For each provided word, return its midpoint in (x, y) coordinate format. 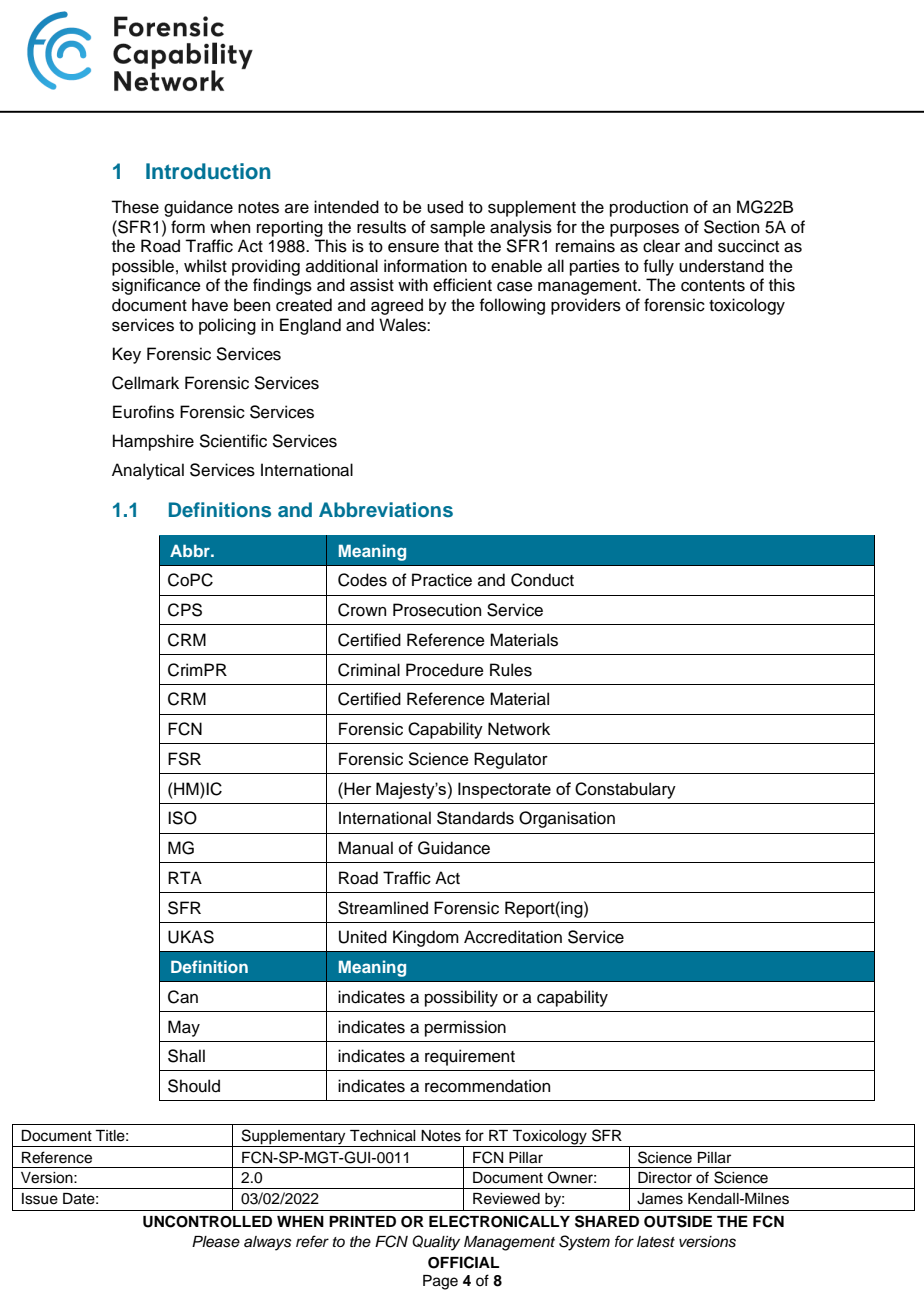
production (649, 208)
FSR (184, 759)
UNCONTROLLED (207, 1221)
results (381, 227)
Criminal (369, 670)
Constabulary (625, 790)
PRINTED (362, 1221)
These (135, 207)
